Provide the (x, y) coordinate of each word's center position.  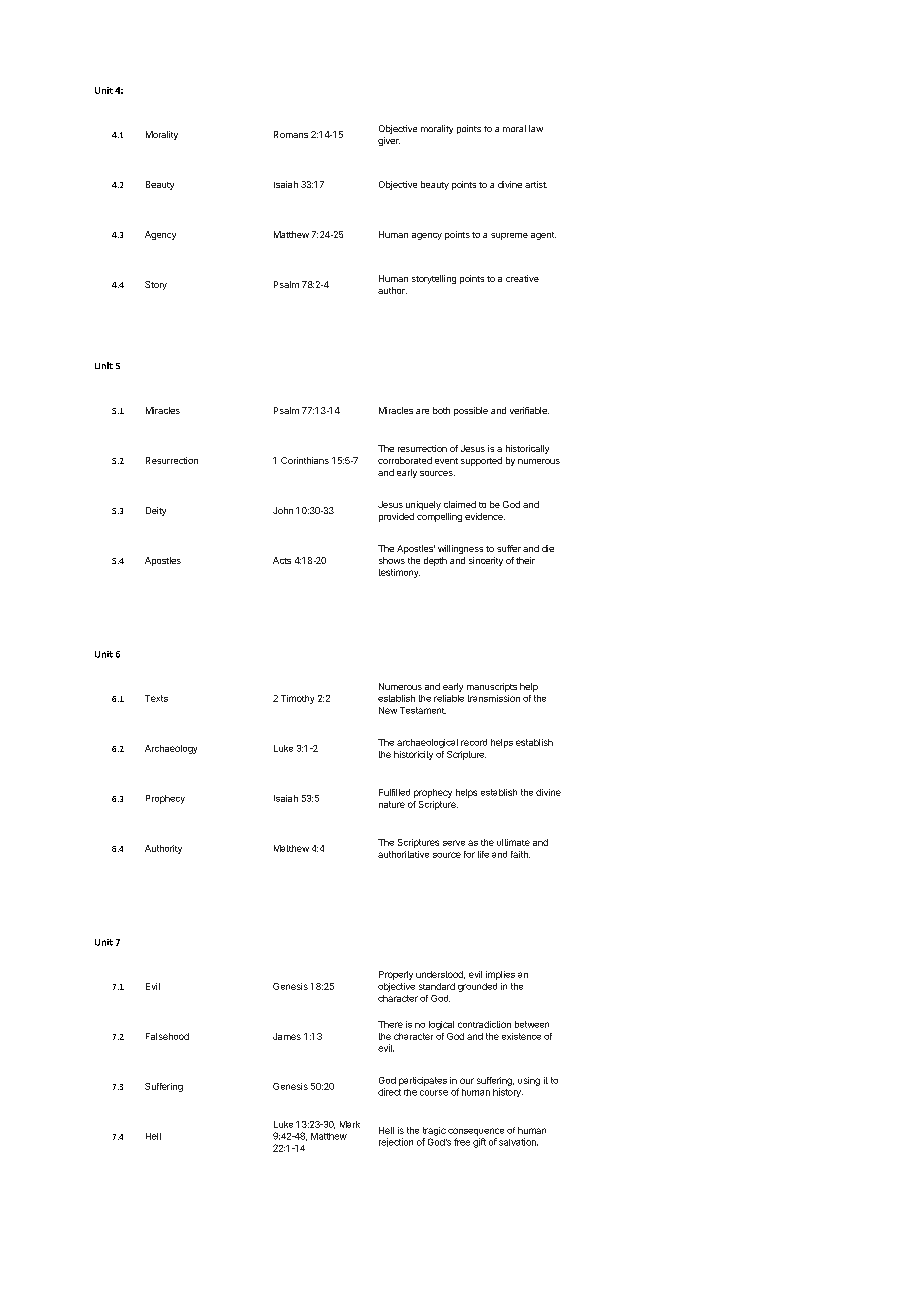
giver (389, 141)
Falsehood (167, 1036)
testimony (399, 573)
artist (536, 184)
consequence (476, 1132)
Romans (291, 134)
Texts (156, 698)
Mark (350, 1124)
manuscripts (492, 687)
